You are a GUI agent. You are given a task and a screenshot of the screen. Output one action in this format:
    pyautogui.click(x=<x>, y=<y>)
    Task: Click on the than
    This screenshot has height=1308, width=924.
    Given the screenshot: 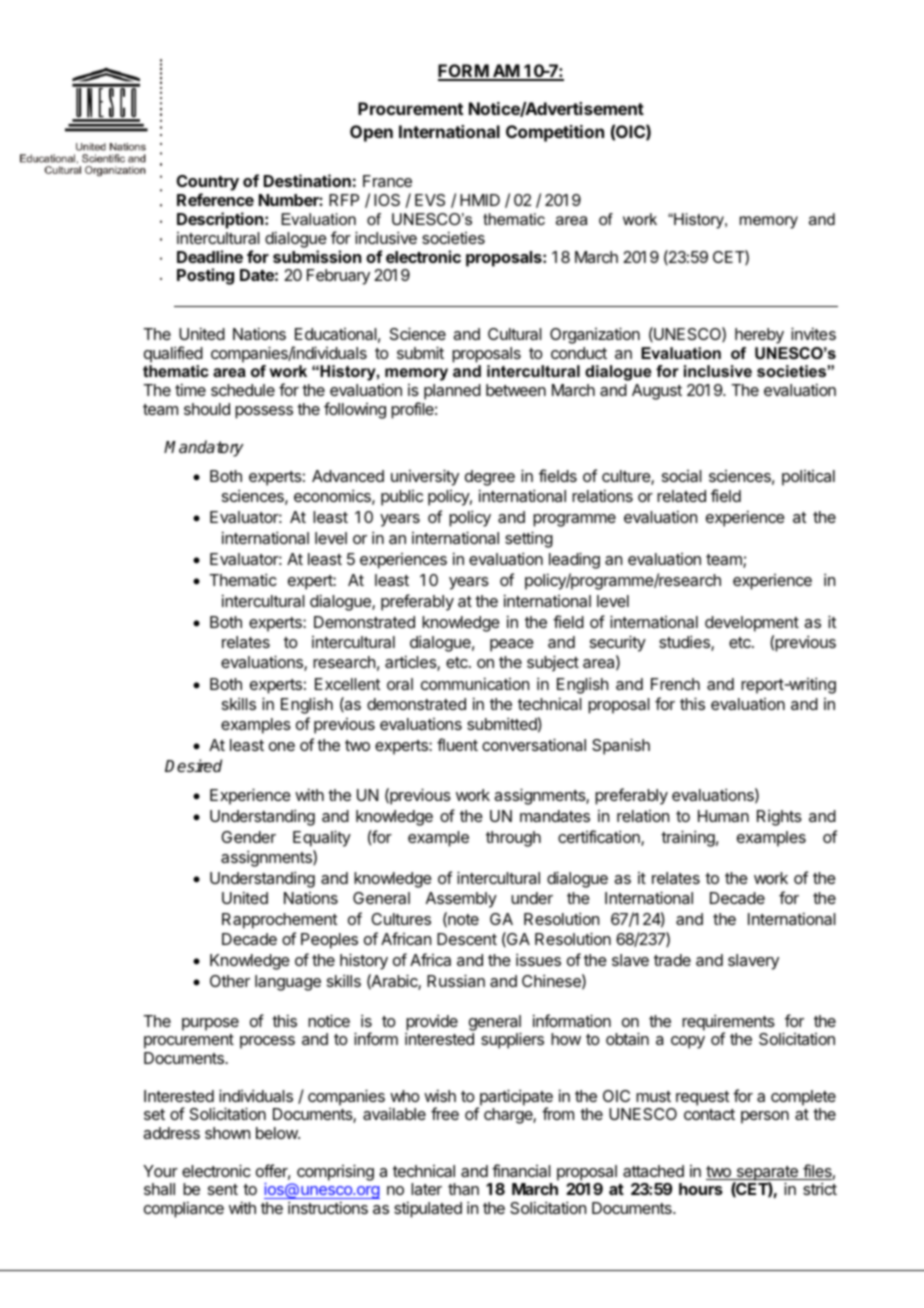 What is the action you would take?
    pyautogui.click(x=463, y=1189)
